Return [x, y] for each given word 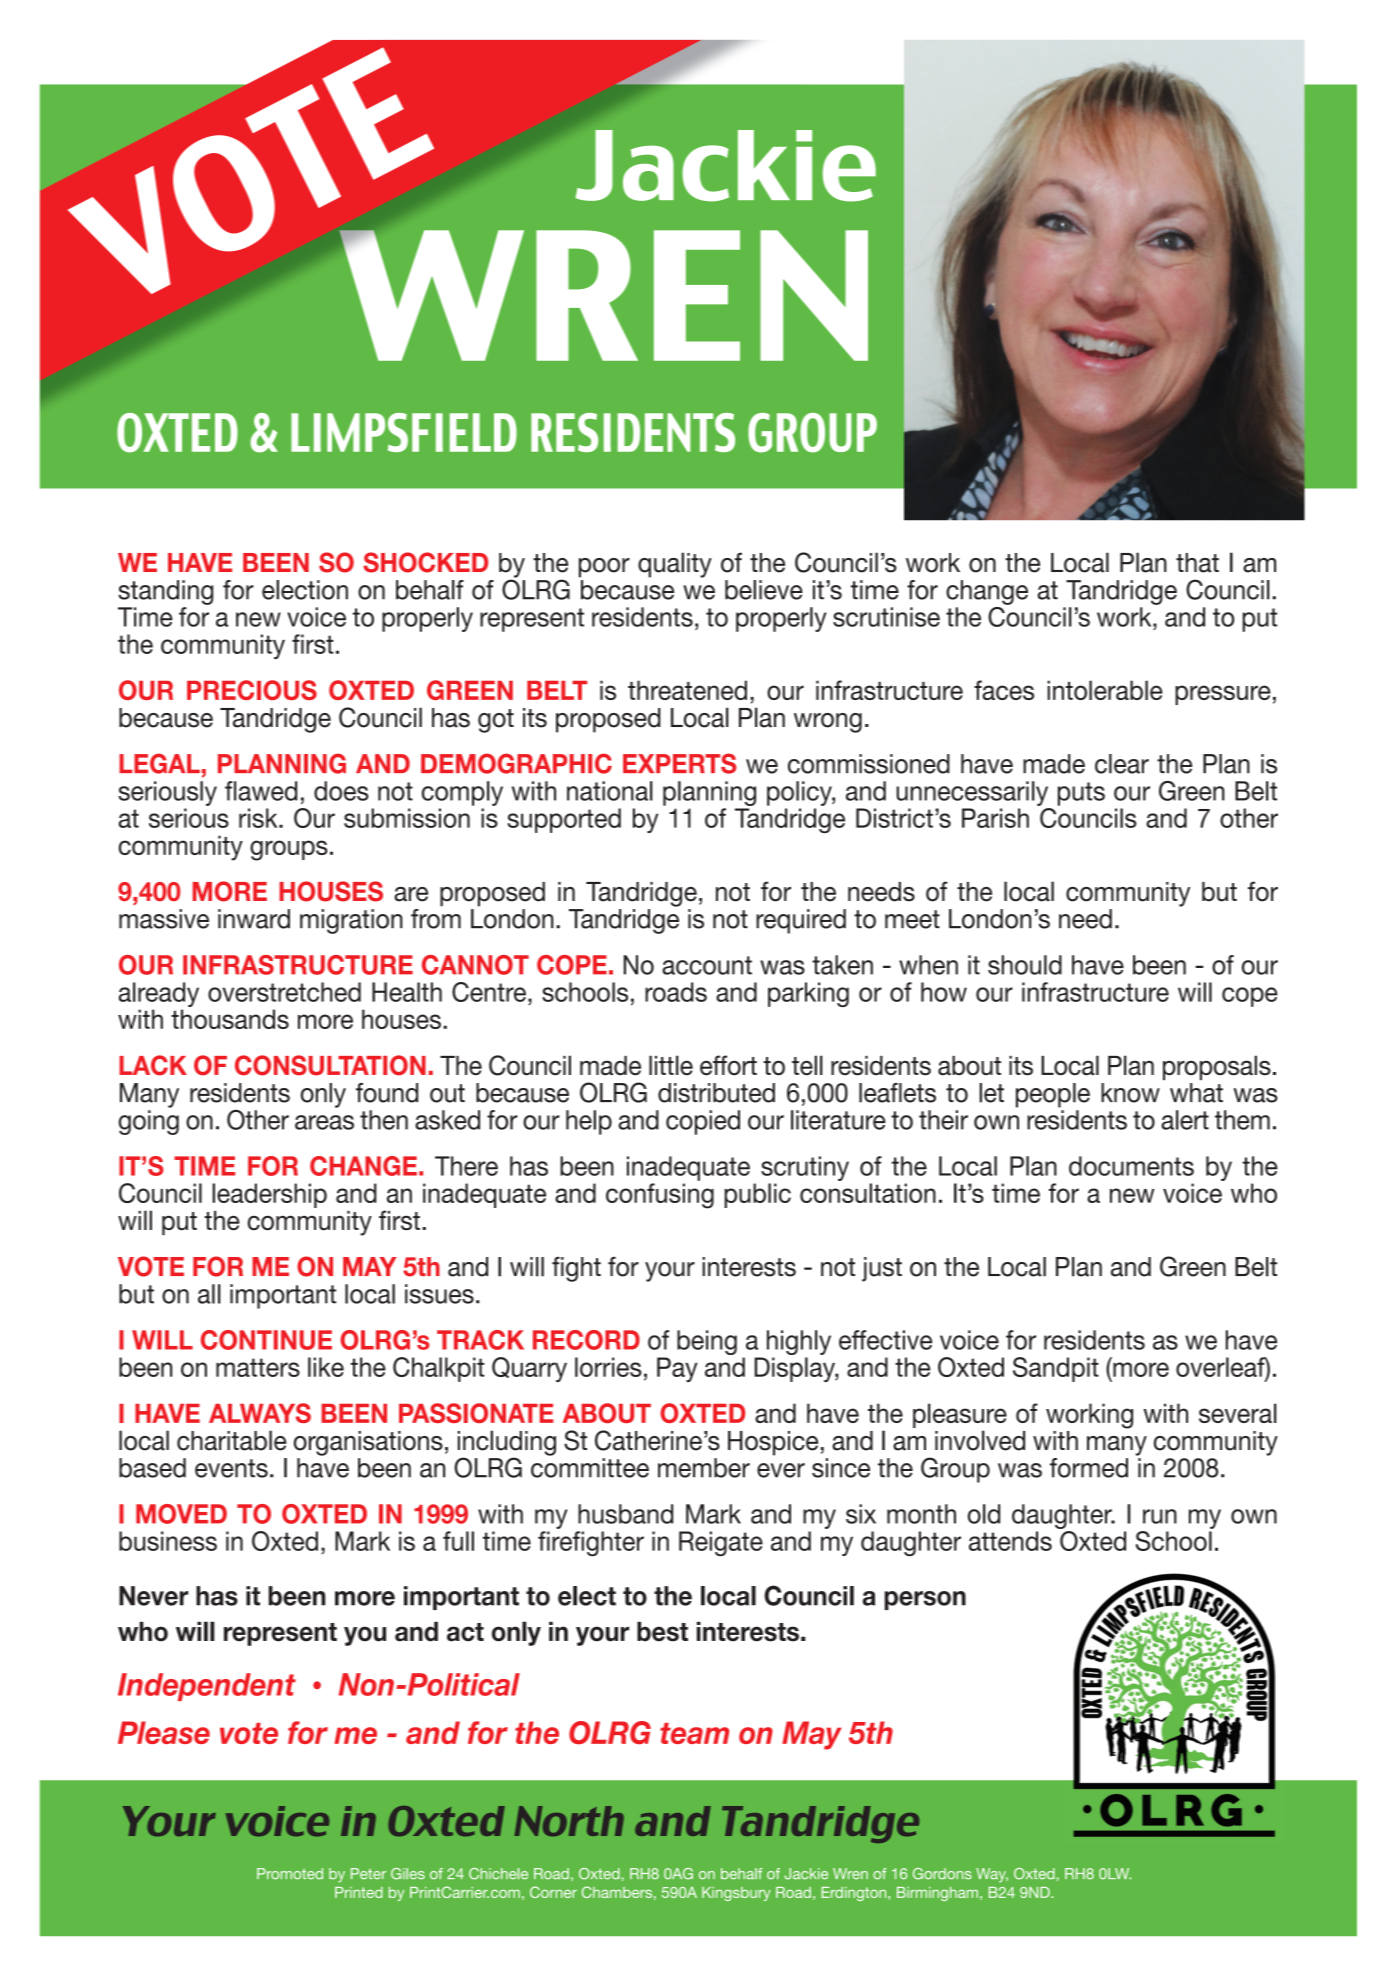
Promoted [290, 1873]
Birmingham [937, 1894]
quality [675, 565]
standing [165, 592]
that [1197, 563]
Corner [553, 1892]
